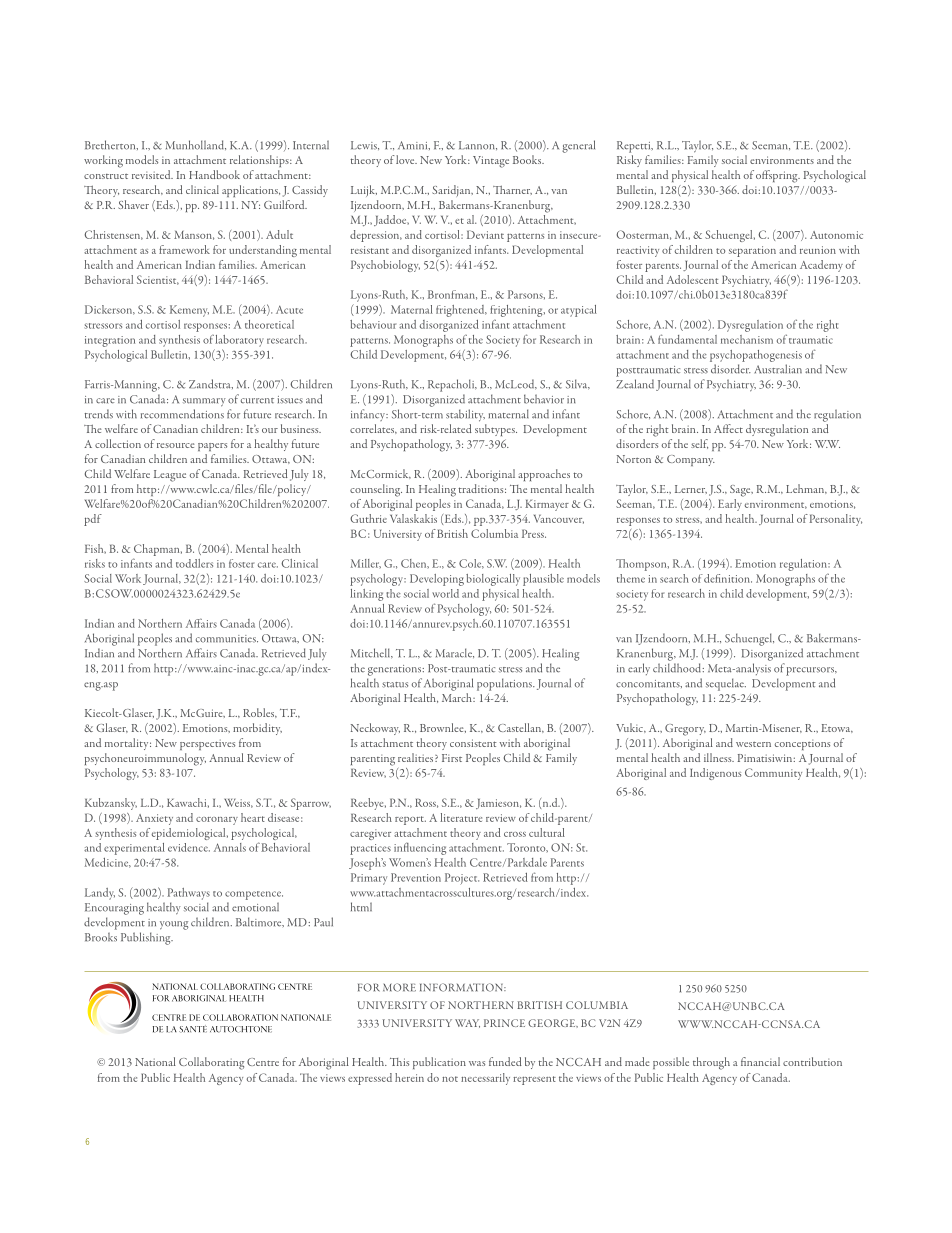 The width and height of the document is (952, 1233). Describe the element at coordinates (462, 879) in the document. I see `Project` at that location.
